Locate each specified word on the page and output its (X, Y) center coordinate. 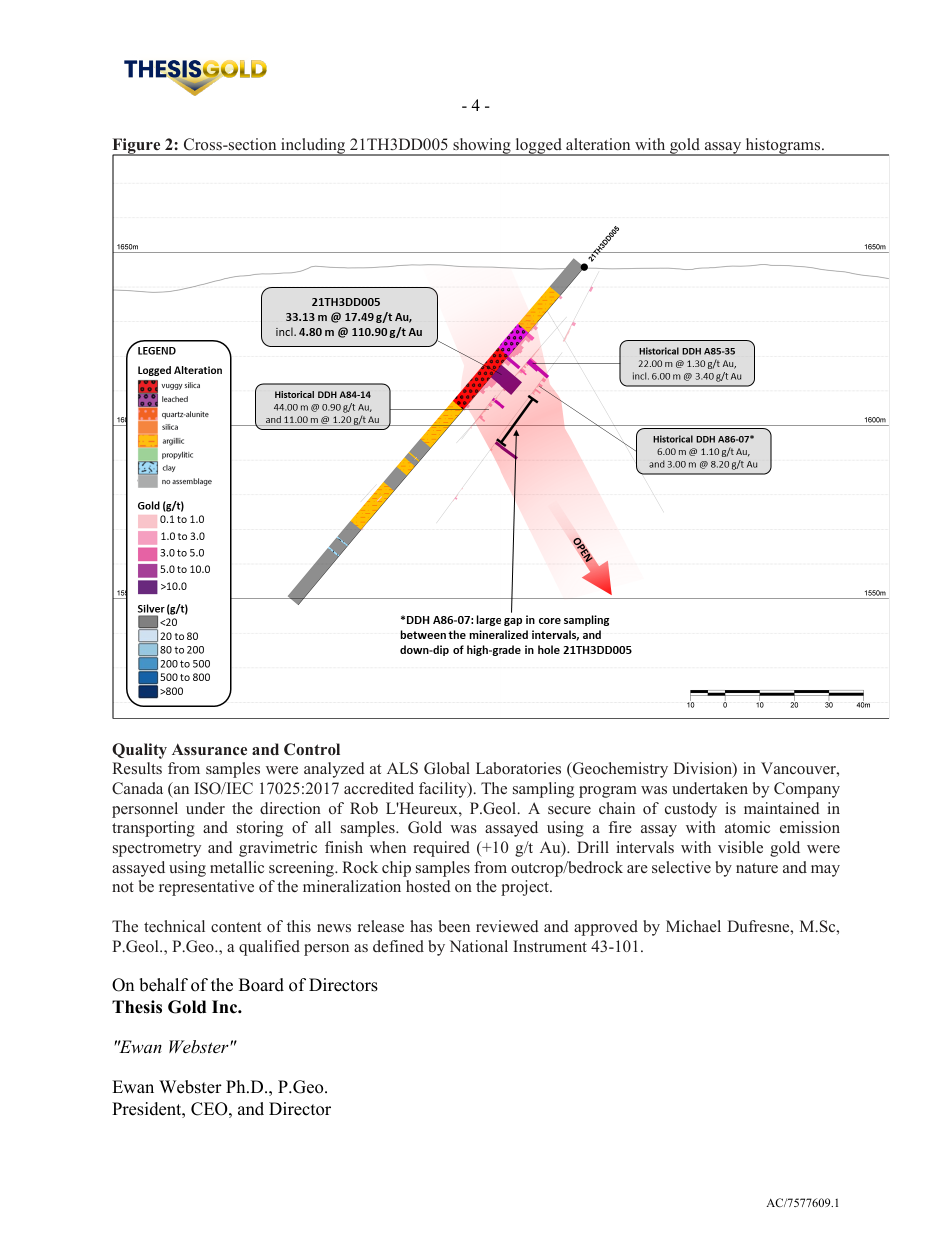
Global (447, 768)
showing (482, 147)
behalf (163, 985)
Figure (137, 147)
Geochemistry (619, 770)
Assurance (209, 749)
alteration (598, 144)
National (478, 946)
